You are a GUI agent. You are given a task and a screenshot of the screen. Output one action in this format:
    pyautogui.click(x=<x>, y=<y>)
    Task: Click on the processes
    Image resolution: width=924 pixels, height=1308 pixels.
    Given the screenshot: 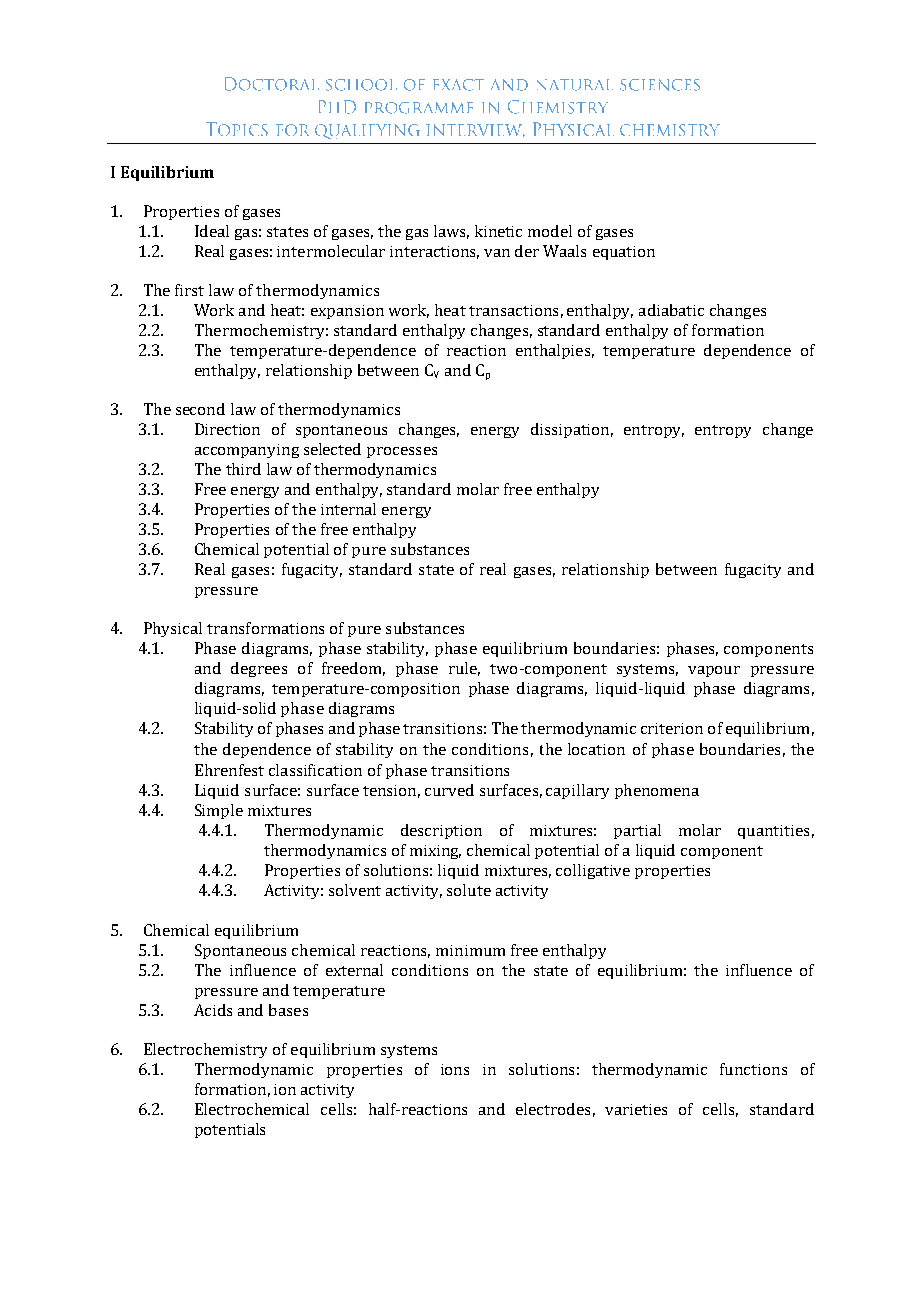 What is the action you would take?
    pyautogui.click(x=402, y=452)
